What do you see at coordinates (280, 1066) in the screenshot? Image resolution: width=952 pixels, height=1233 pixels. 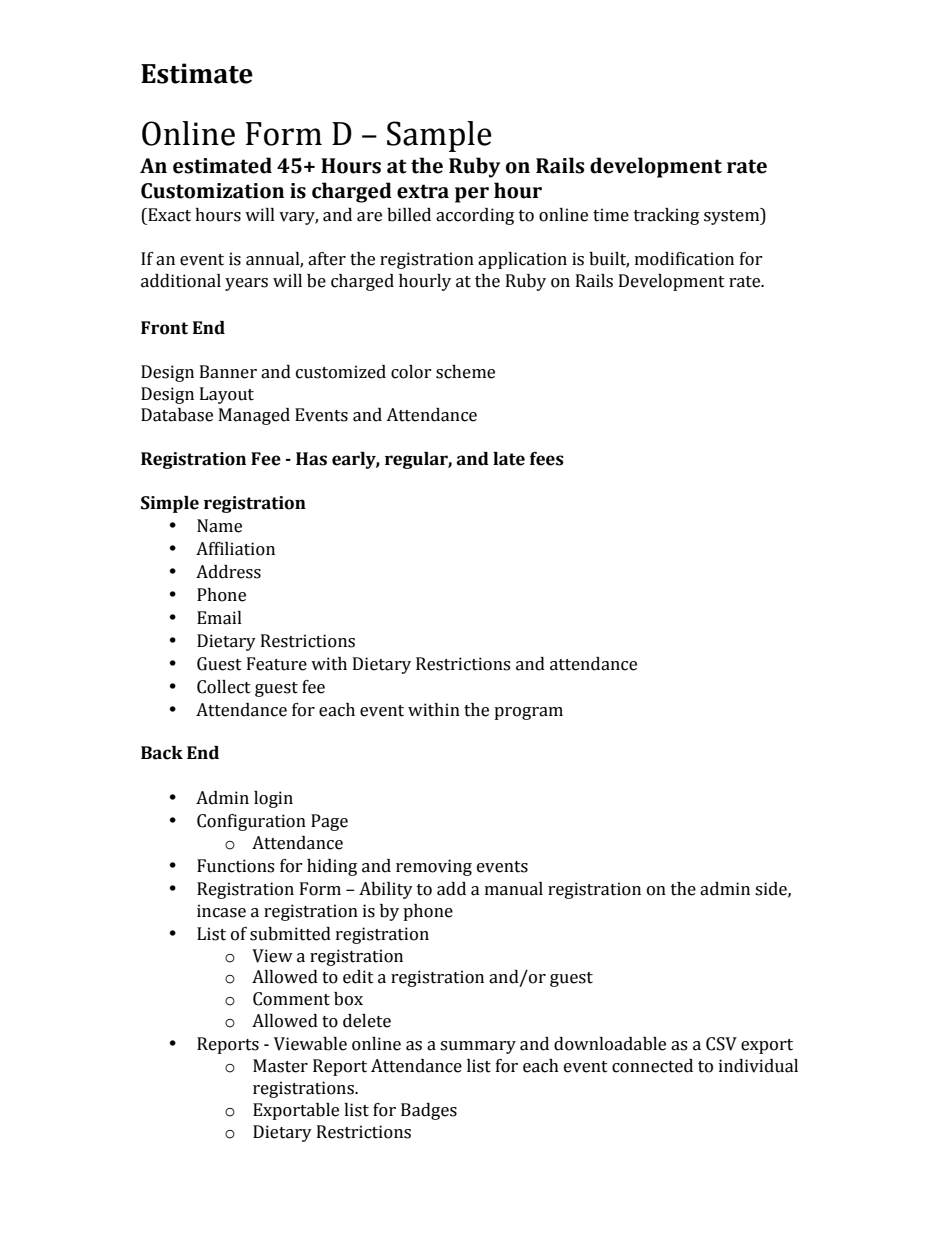 I see `Master` at bounding box center [280, 1066].
